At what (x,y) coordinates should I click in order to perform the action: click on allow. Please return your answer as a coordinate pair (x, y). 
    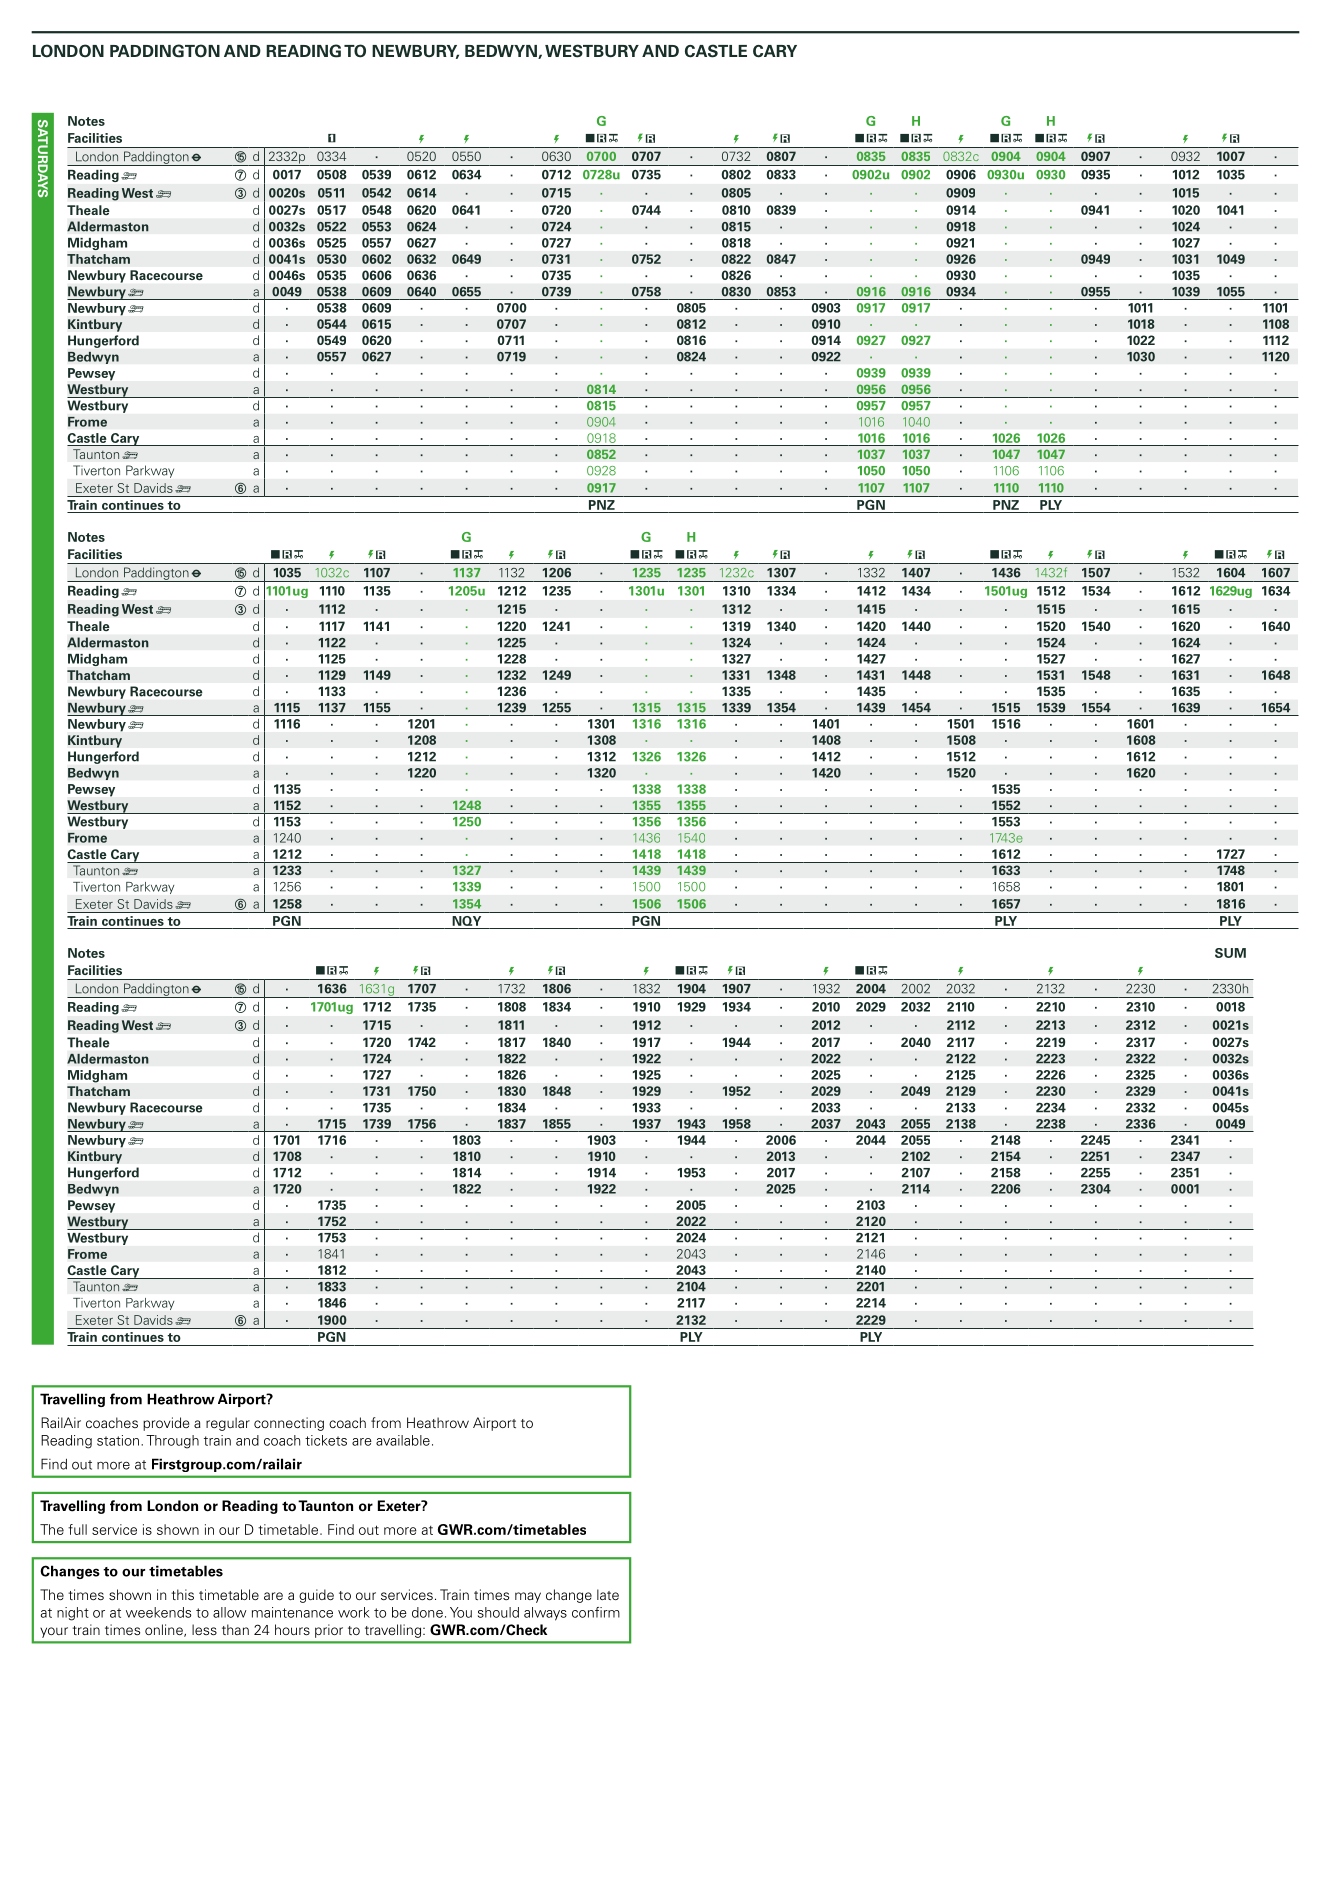
    Looking at the image, I should click on (230, 1612).
